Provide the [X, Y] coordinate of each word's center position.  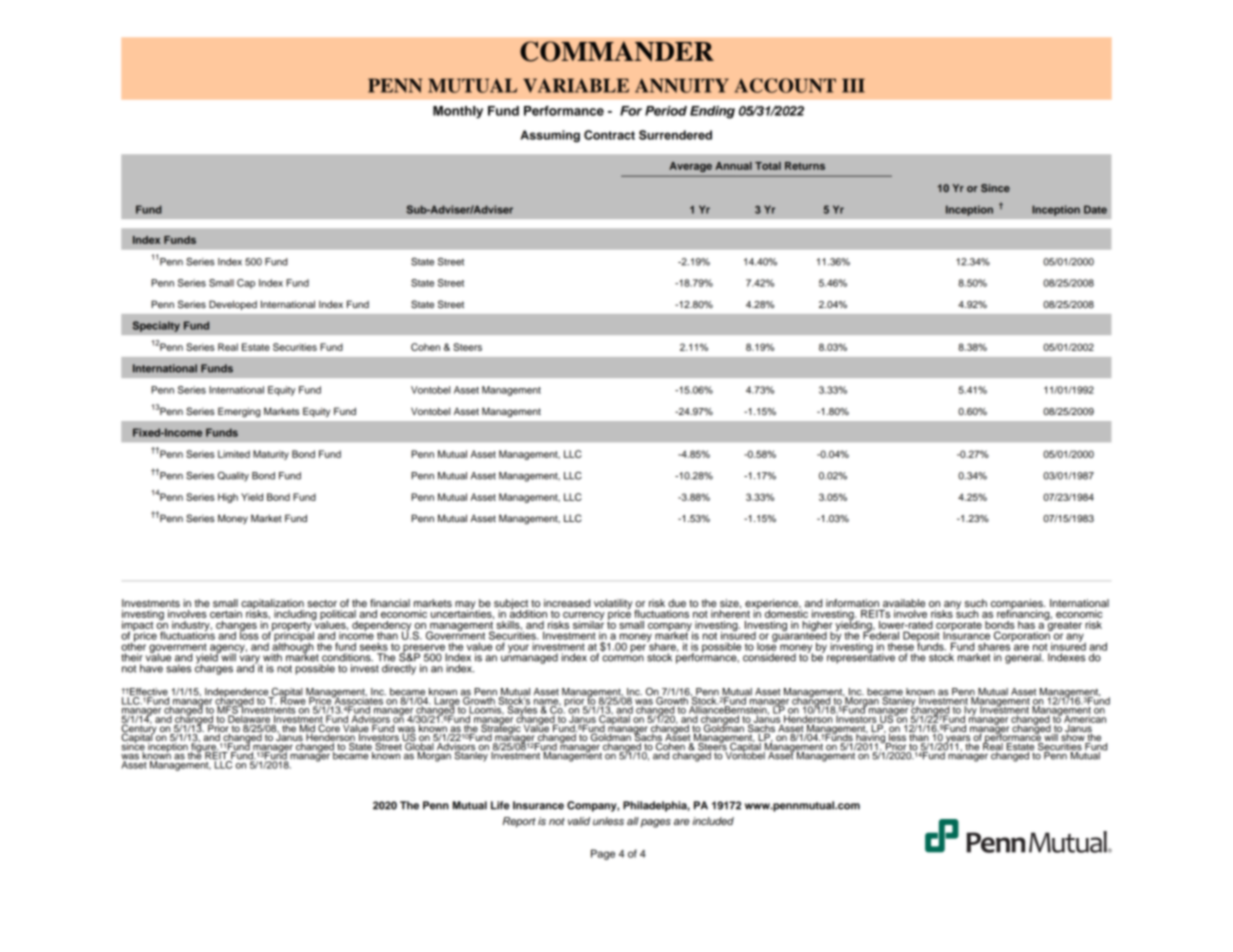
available [904, 603]
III [853, 85]
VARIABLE [576, 85]
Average [691, 167]
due [677, 603]
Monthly [458, 112]
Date [1095, 209]
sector [322, 603]
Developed [233, 305]
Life [500, 805]
